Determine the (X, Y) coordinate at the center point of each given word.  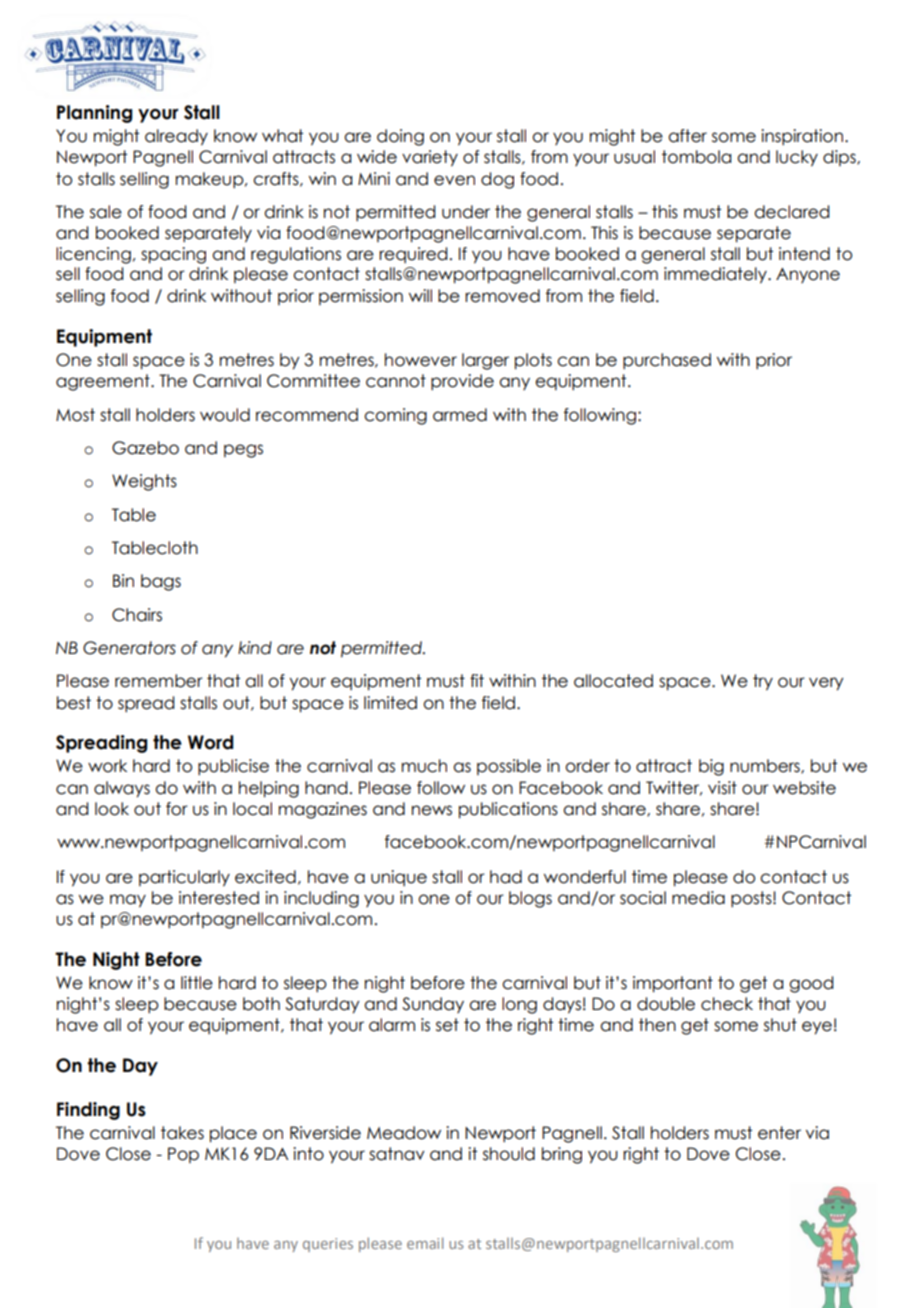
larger (485, 361)
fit (477, 680)
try (763, 682)
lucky (797, 158)
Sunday (433, 1005)
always (122, 789)
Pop (183, 1155)
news (432, 810)
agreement (104, 382)
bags (161, 582)
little (197, 983)
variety (430, 158)
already (176, 137)
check (727, 1004)
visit (722, 788)
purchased (667, 361)
